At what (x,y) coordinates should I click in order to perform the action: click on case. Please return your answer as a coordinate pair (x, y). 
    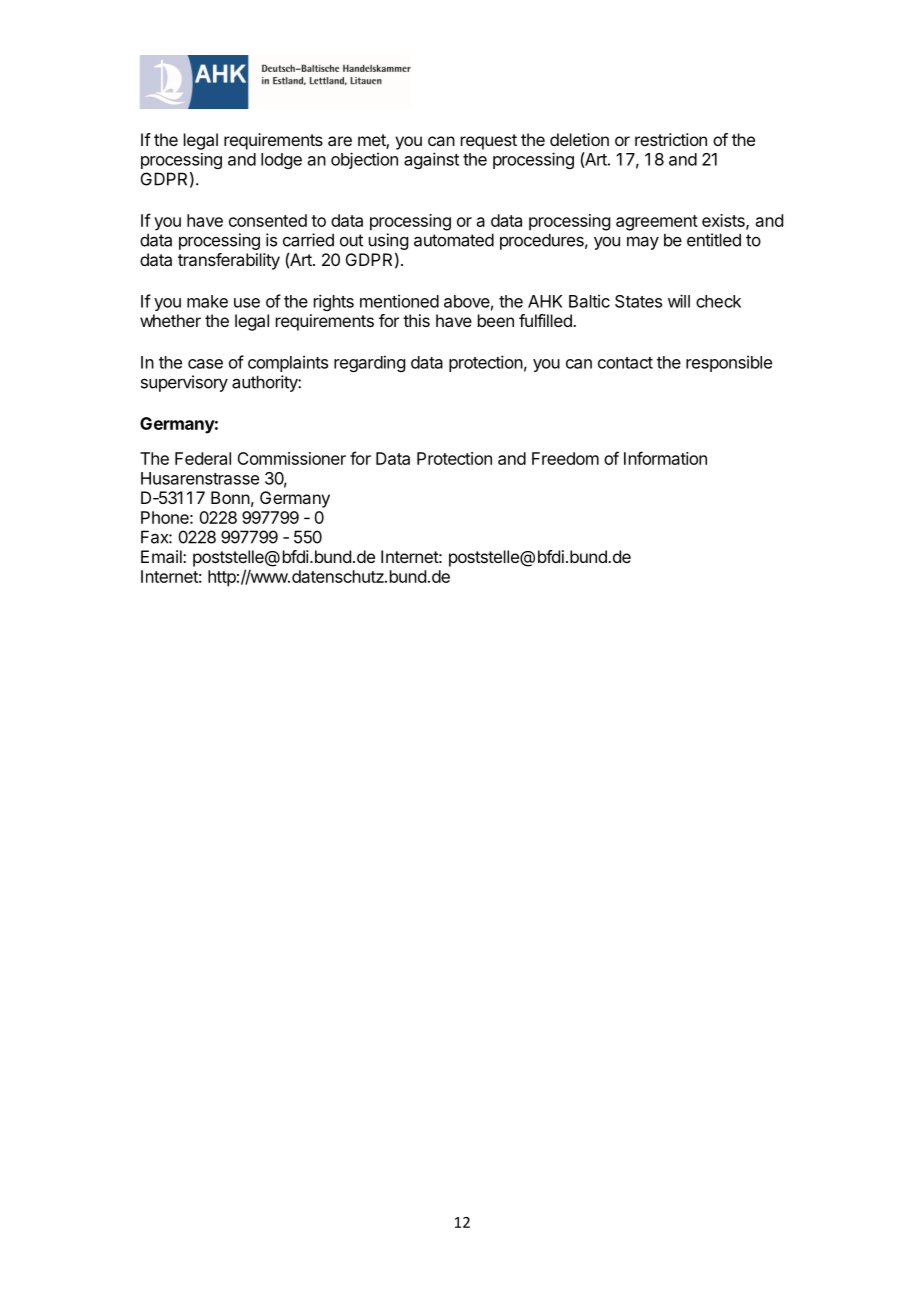
    Looking at the image, I should click on (205, 364).
